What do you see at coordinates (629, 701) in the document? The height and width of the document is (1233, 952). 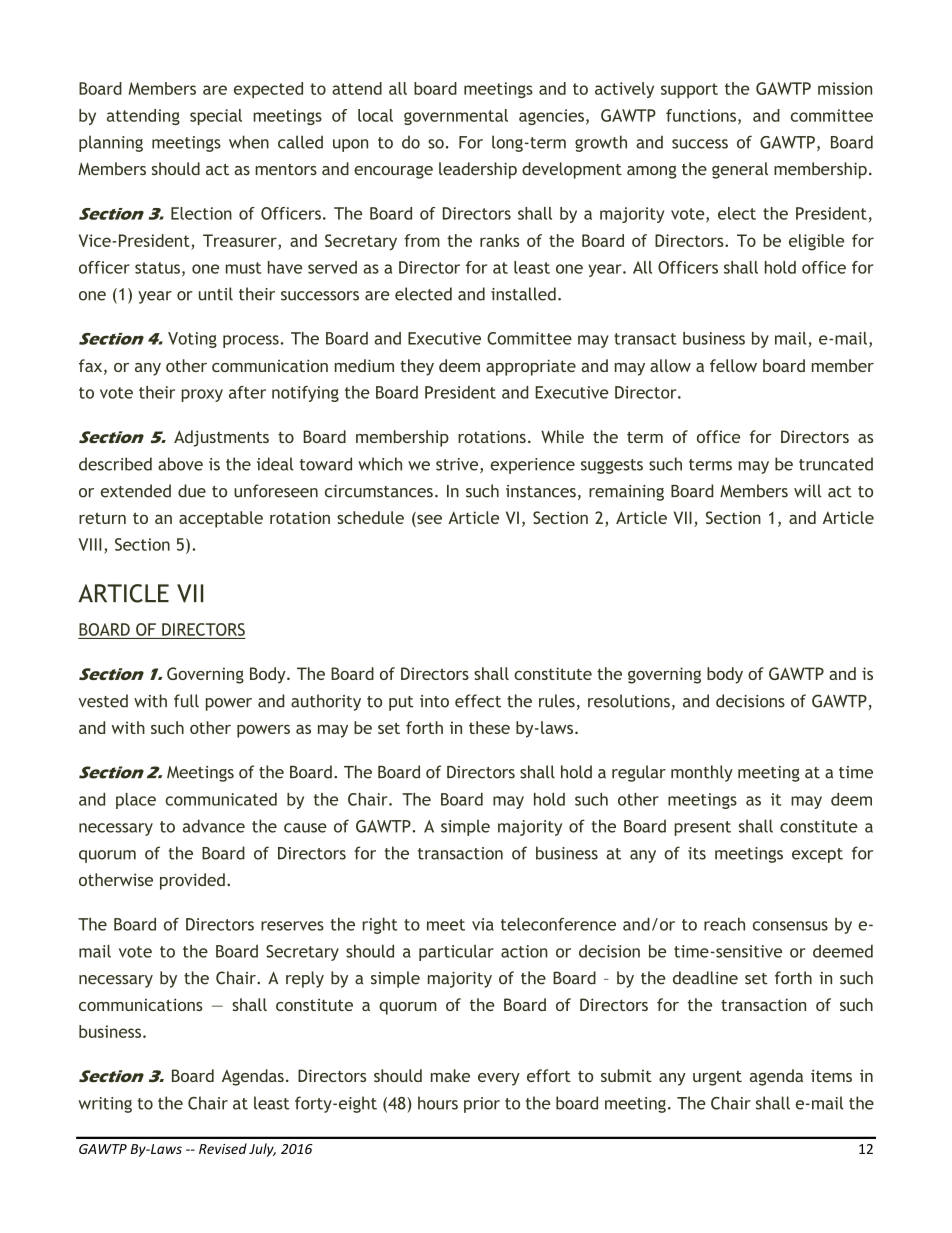 I see `resolutions` at bounding box center [629, 701].
